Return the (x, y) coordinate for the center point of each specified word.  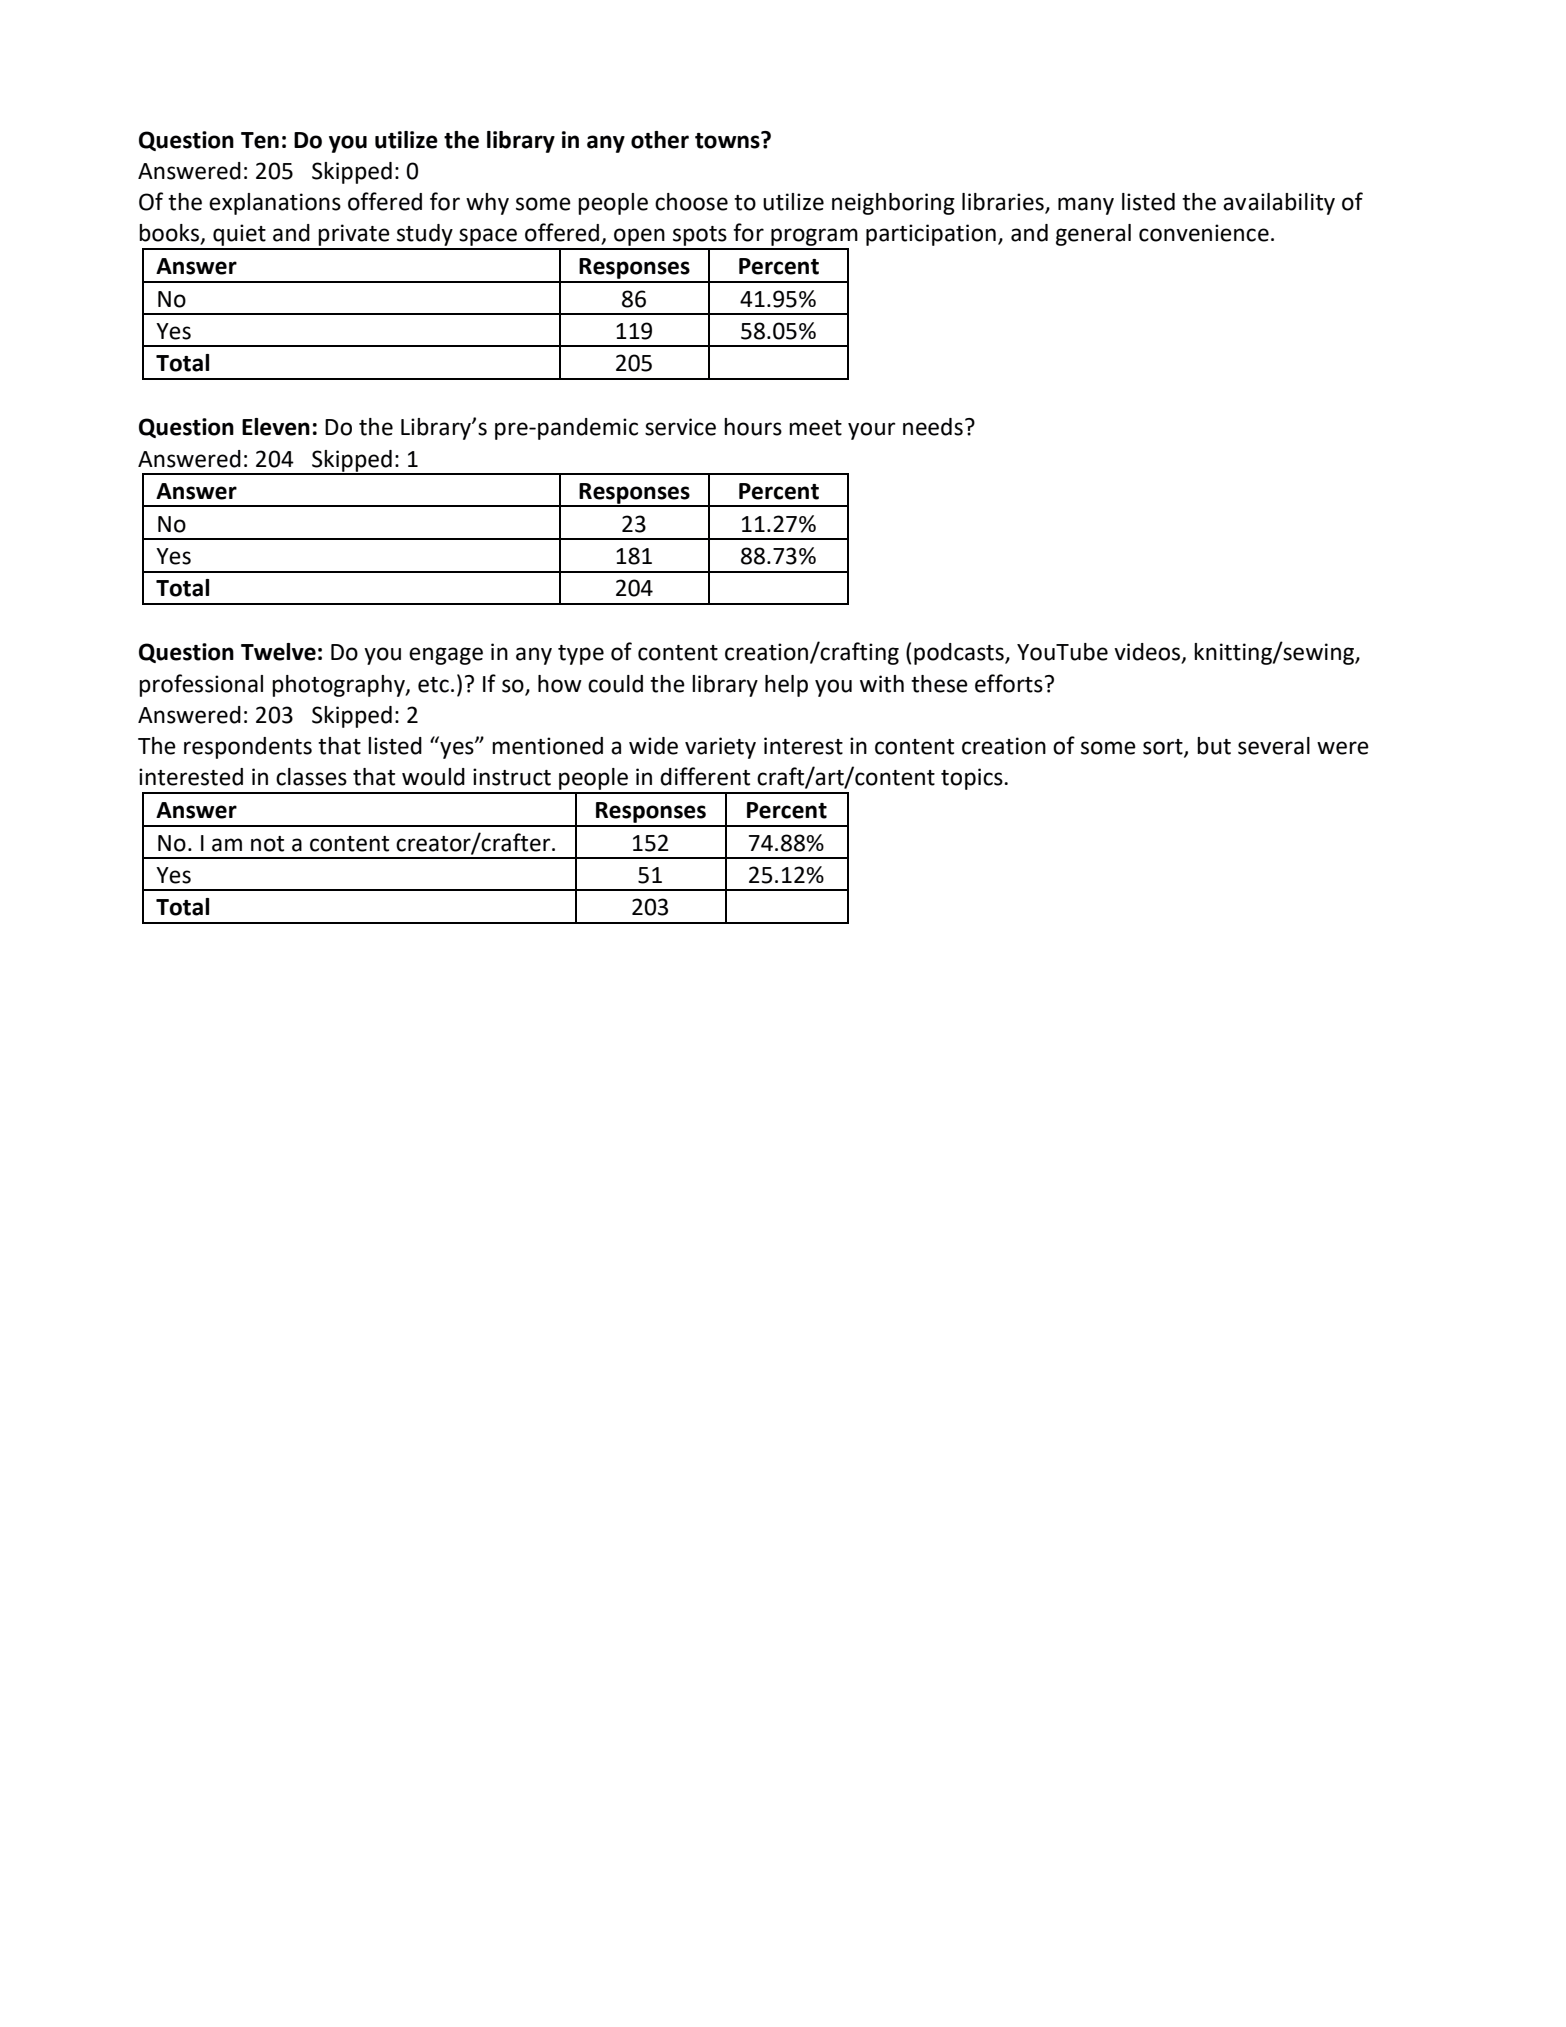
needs (933, 427)
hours (753, 427)
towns (728, 140)
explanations (275, 204)
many (1086, 206)
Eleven (276, 427)
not (267, 844)
